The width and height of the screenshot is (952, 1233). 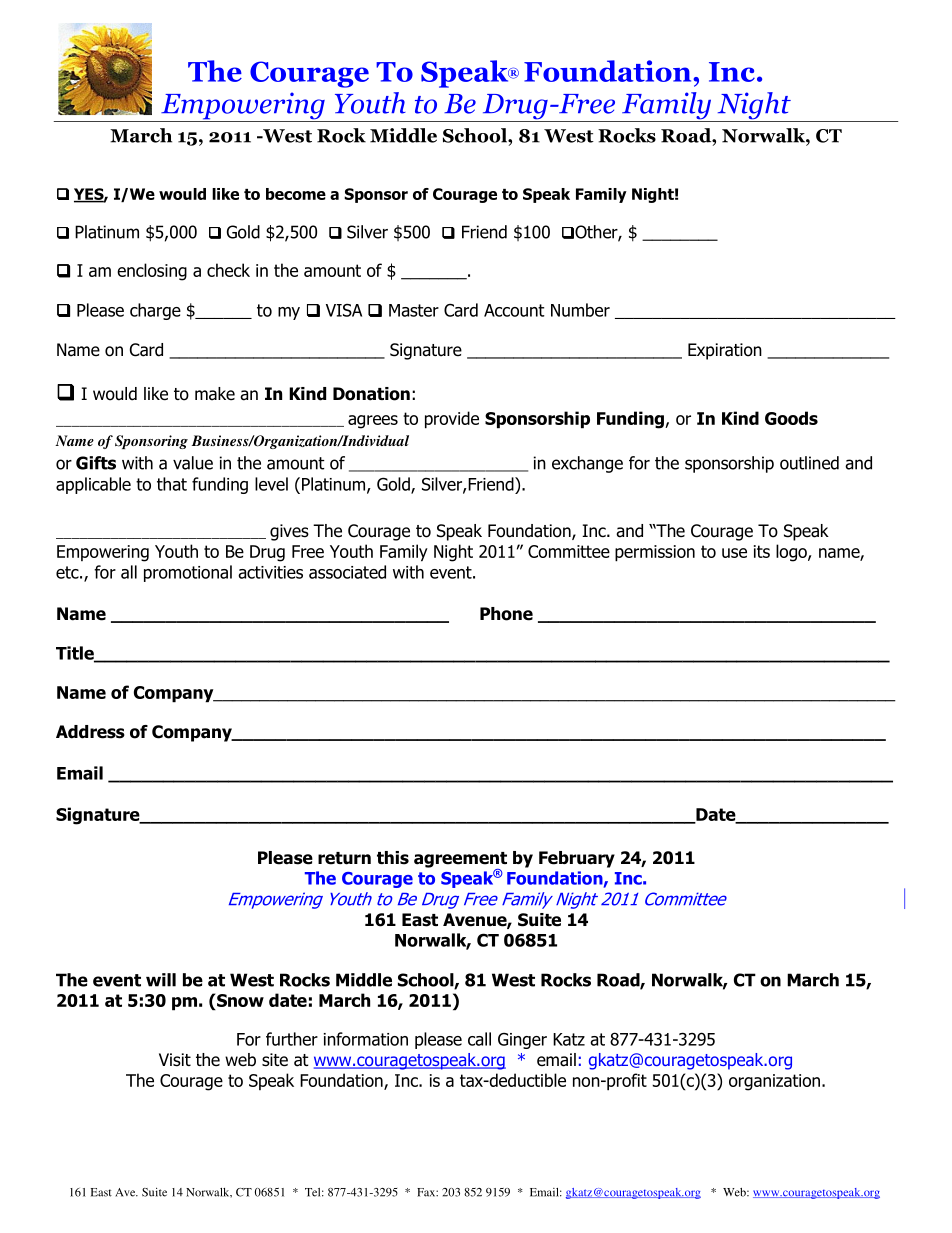 I want to click on become, so click(x=296, y=194).
